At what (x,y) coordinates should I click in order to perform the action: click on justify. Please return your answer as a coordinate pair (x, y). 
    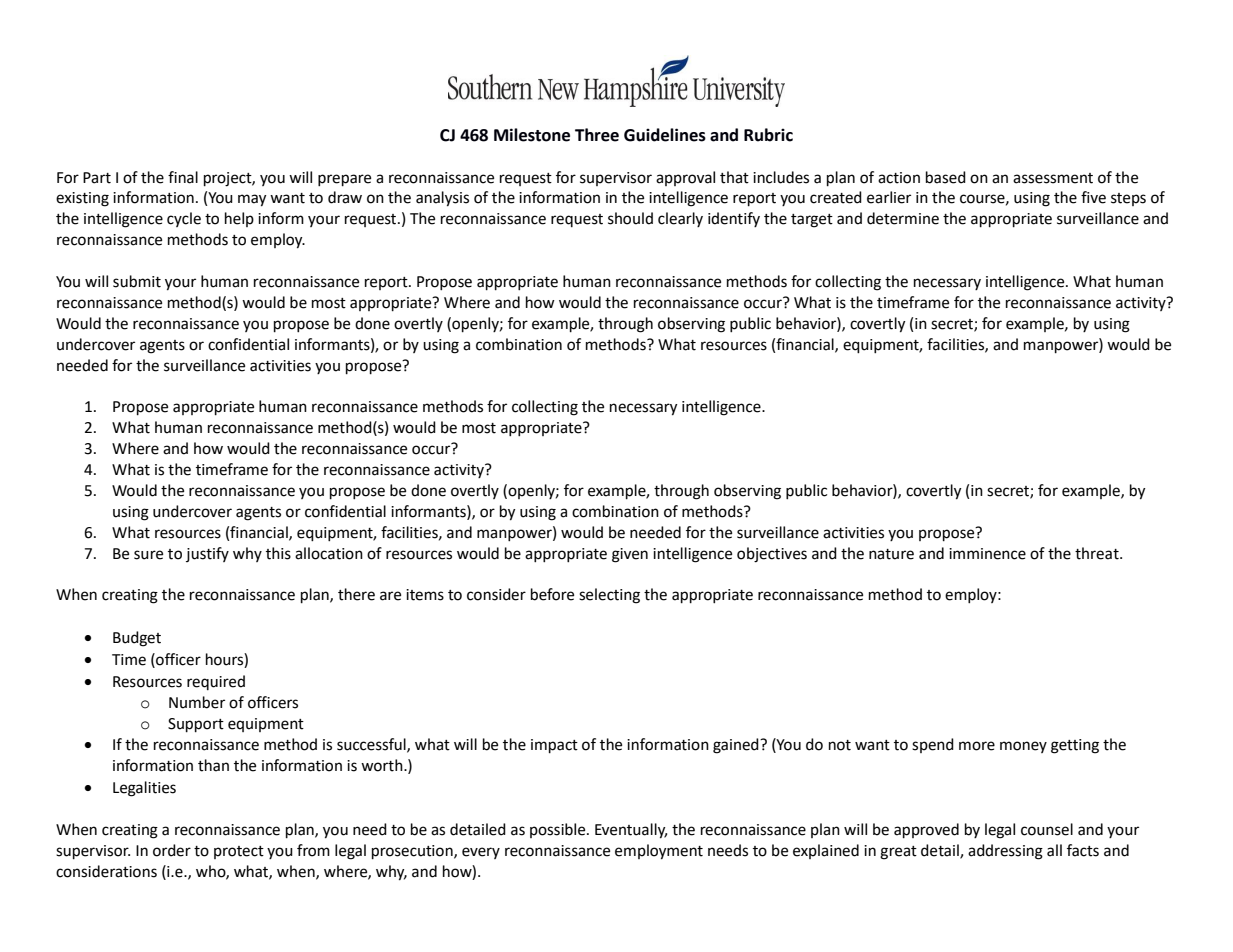
    Looking at the image, I should click on (207, 554).
